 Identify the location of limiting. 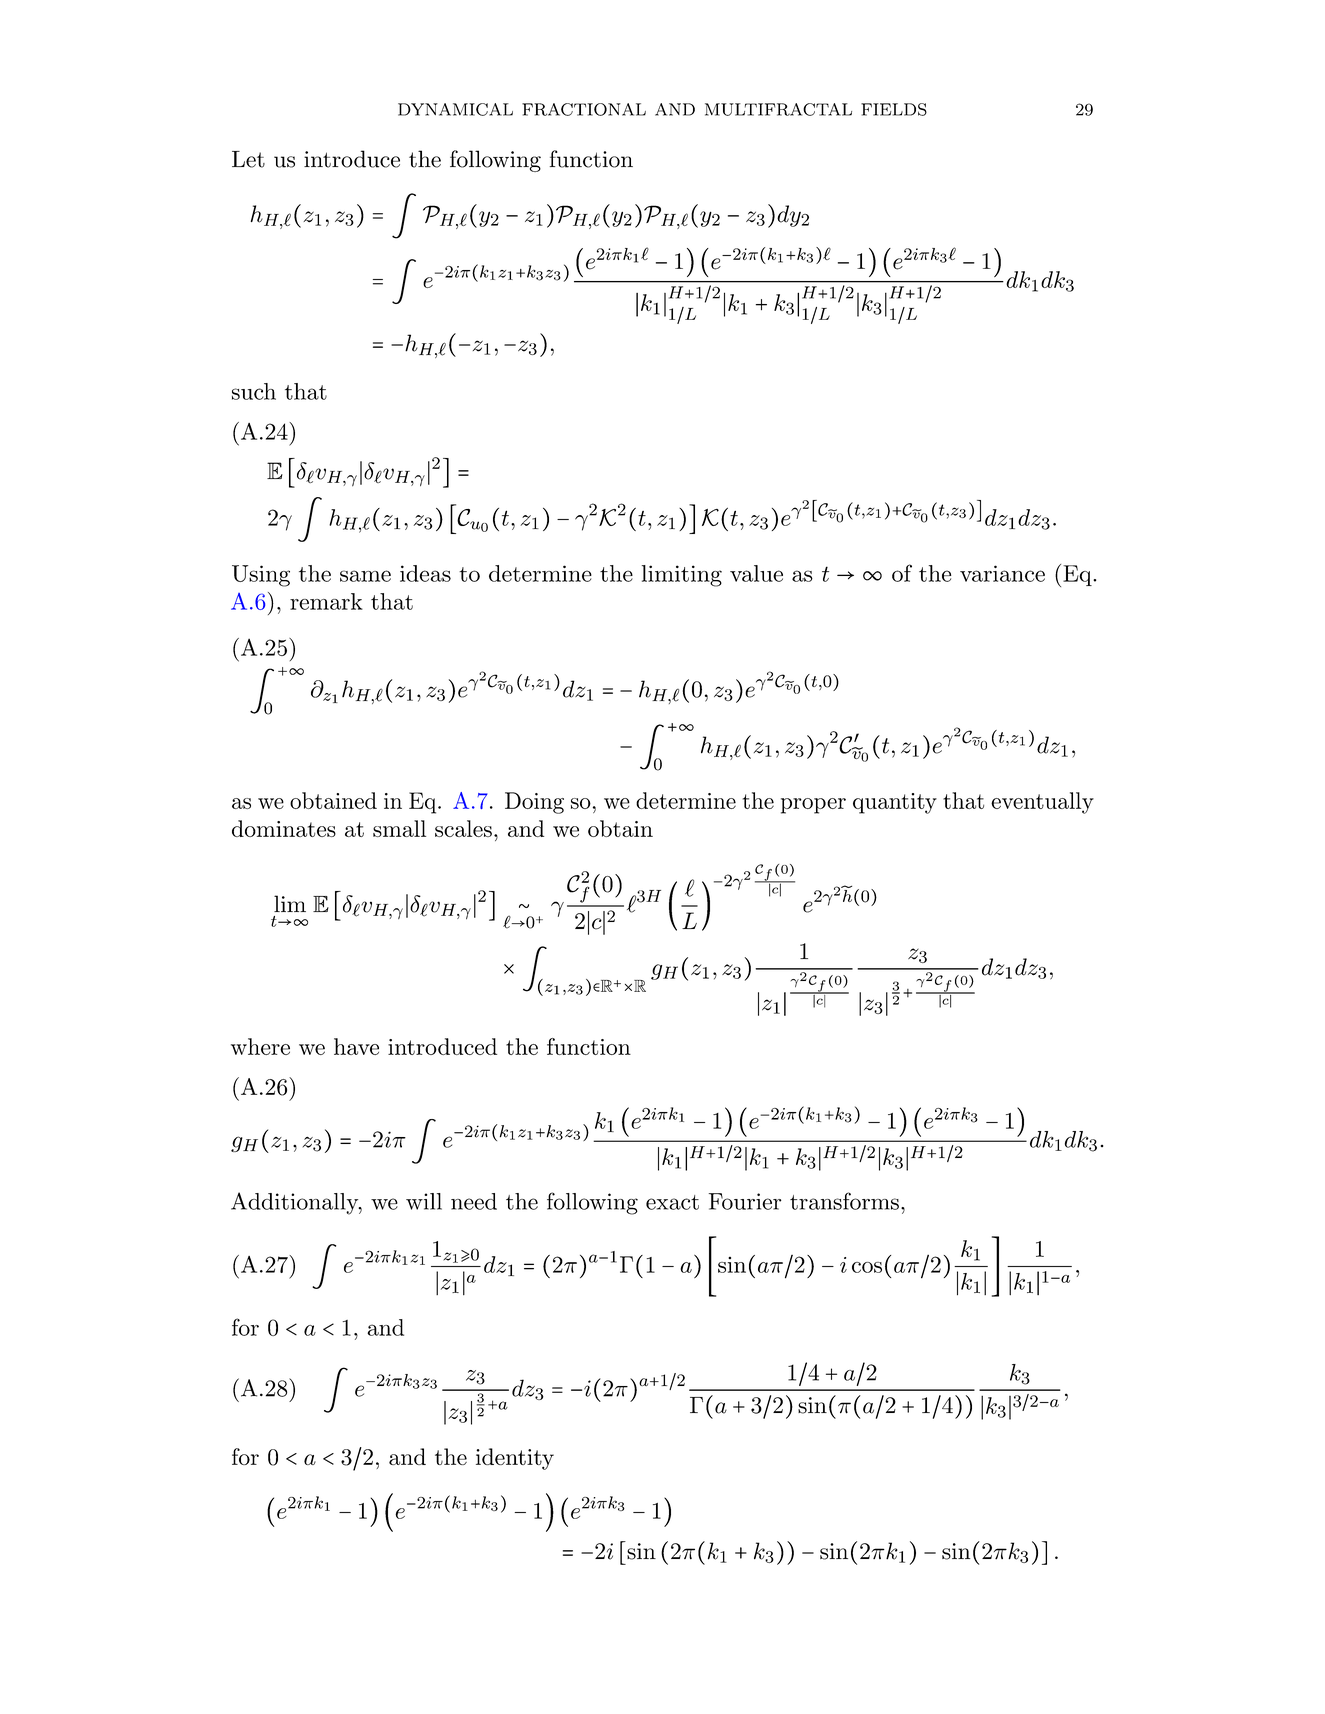
(682, 576).
